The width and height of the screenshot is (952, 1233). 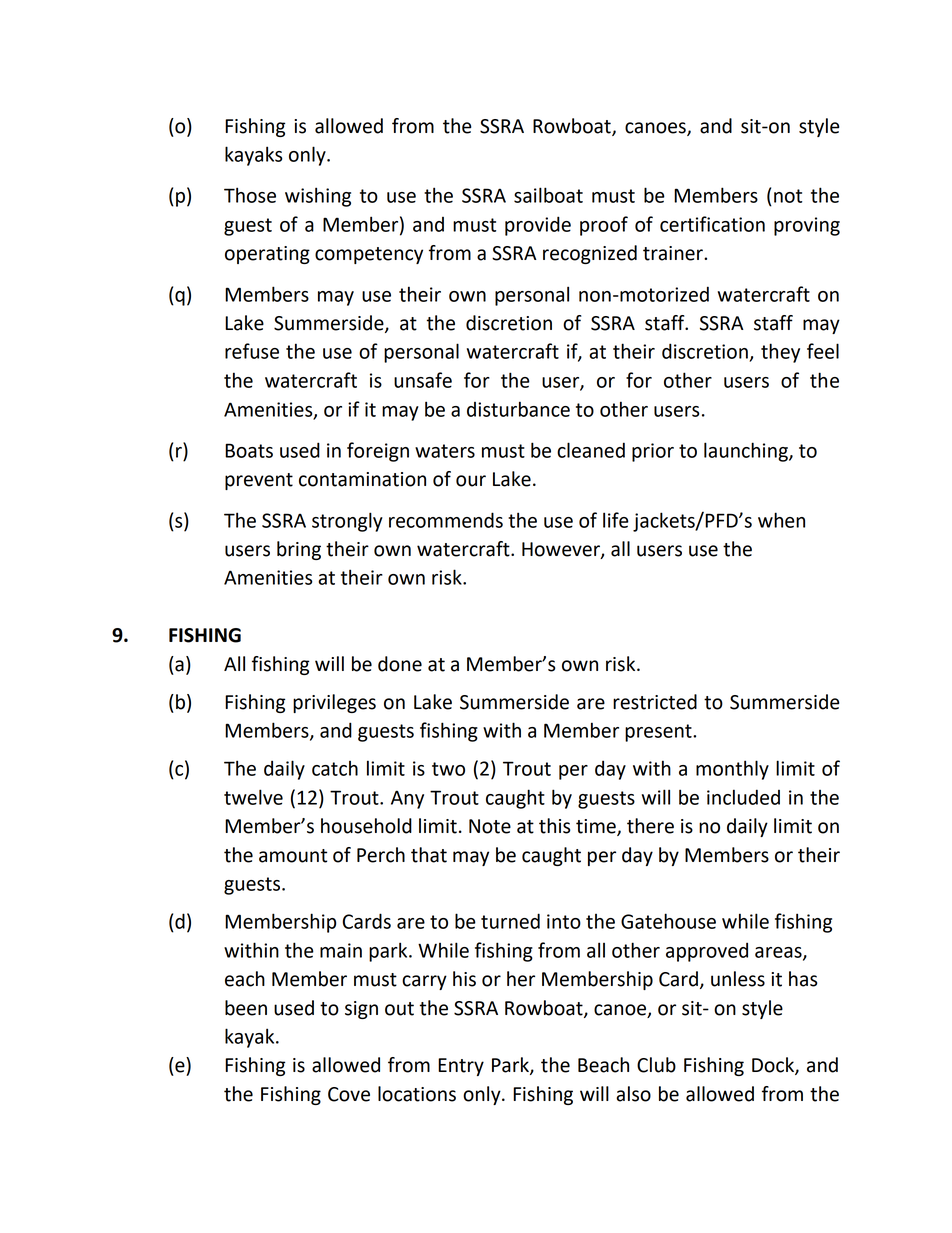 I want to click on Cove, so click(x=349, y=1094).
